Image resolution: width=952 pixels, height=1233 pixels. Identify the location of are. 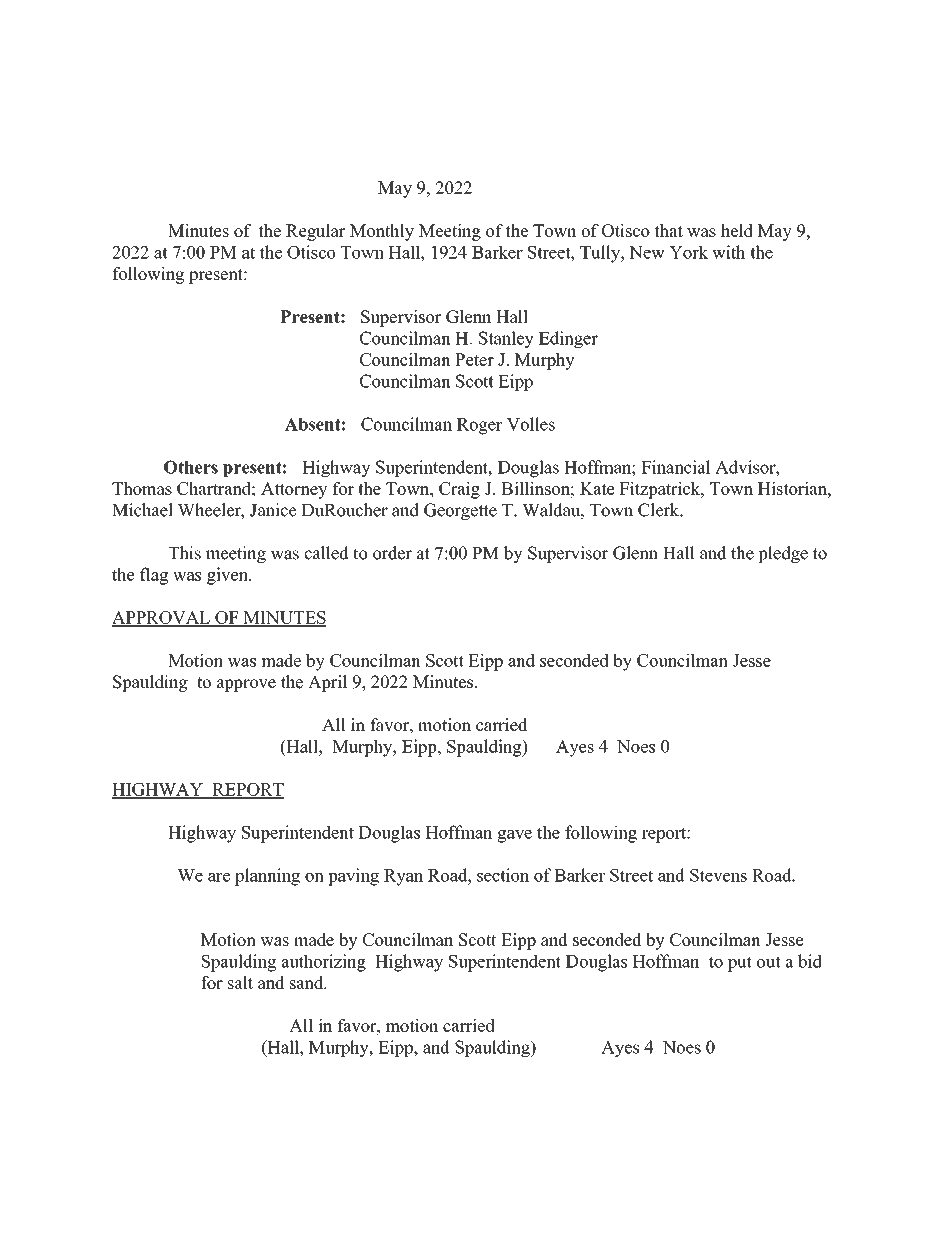
(219, 877).
